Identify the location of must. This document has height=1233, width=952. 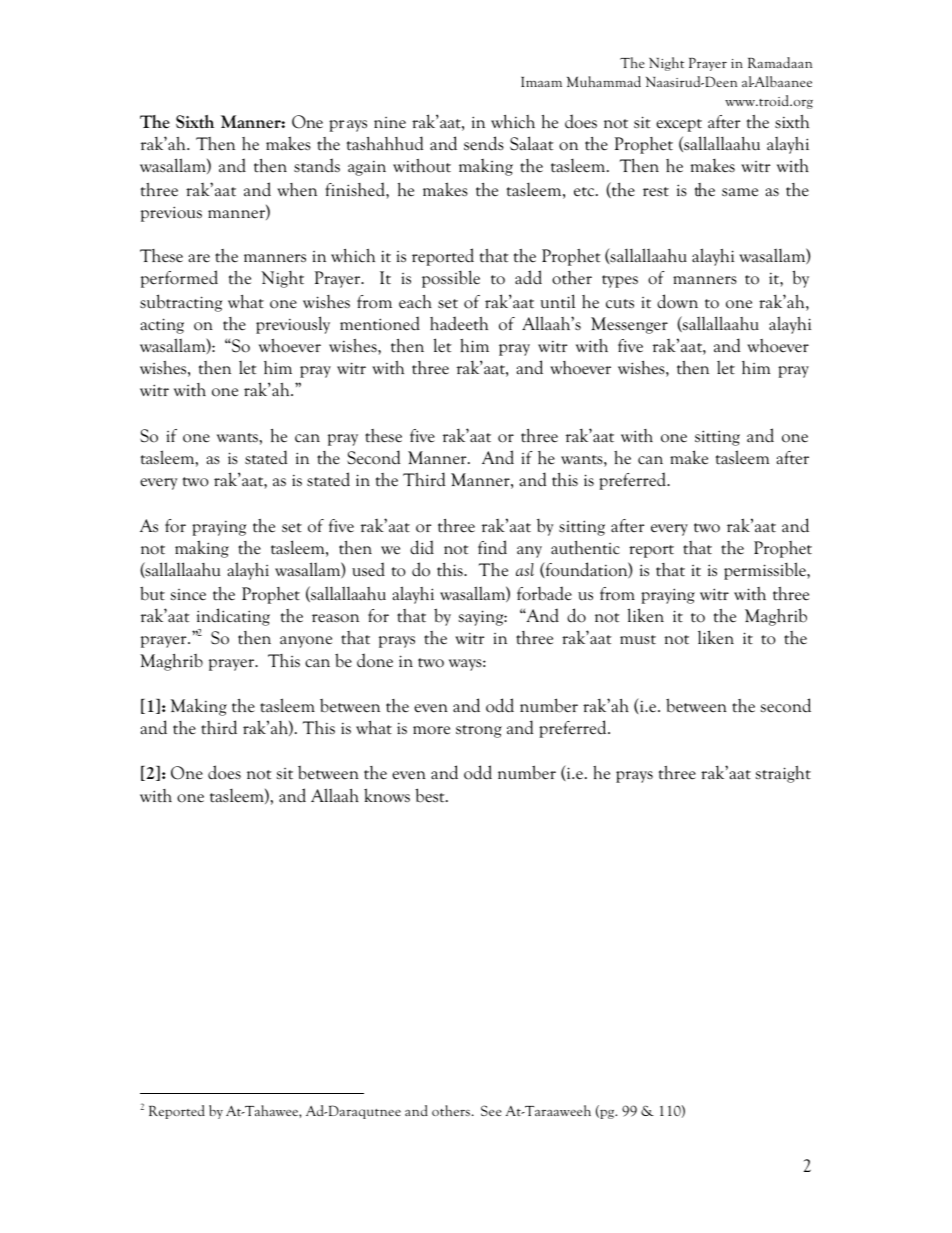
(638, 640).
